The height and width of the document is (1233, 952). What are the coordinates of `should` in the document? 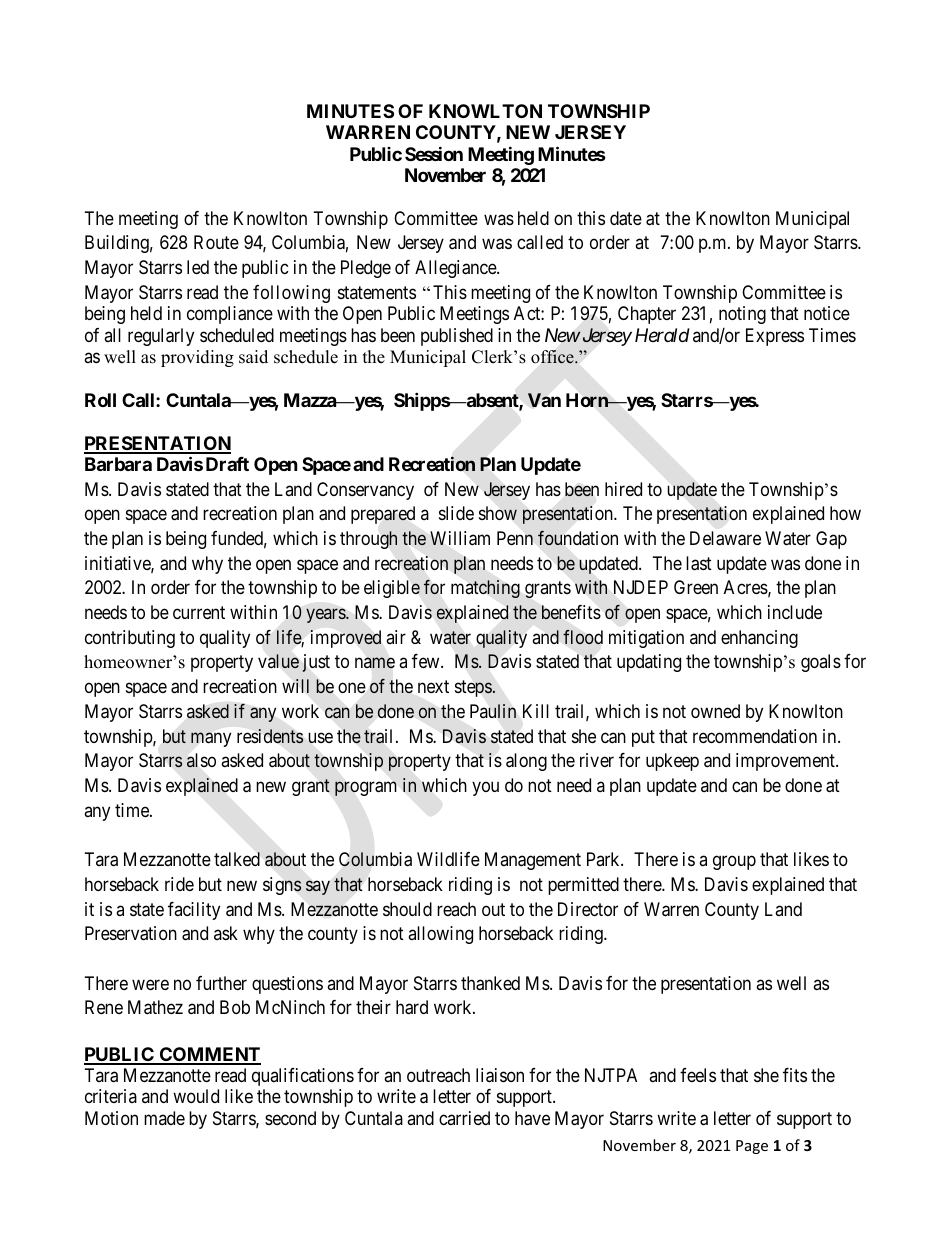 It's located at (407, 909).
